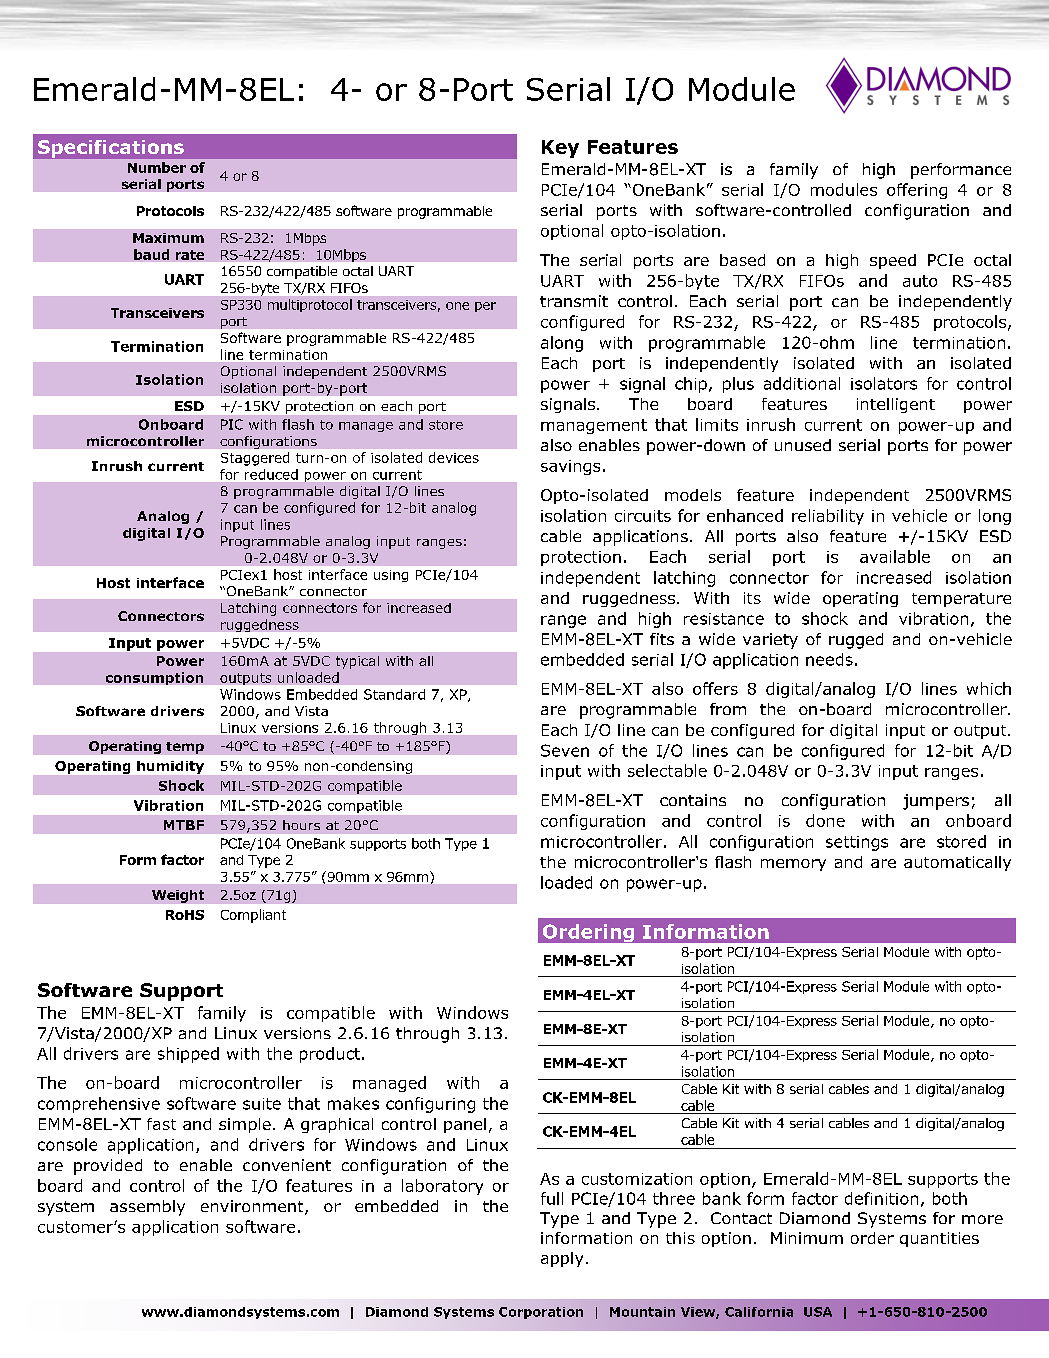 This image has width=1049, height=1358. What do you see at coordinates (565, 750) in the image?
I see `Seven` at bounding box center [565, 750].
